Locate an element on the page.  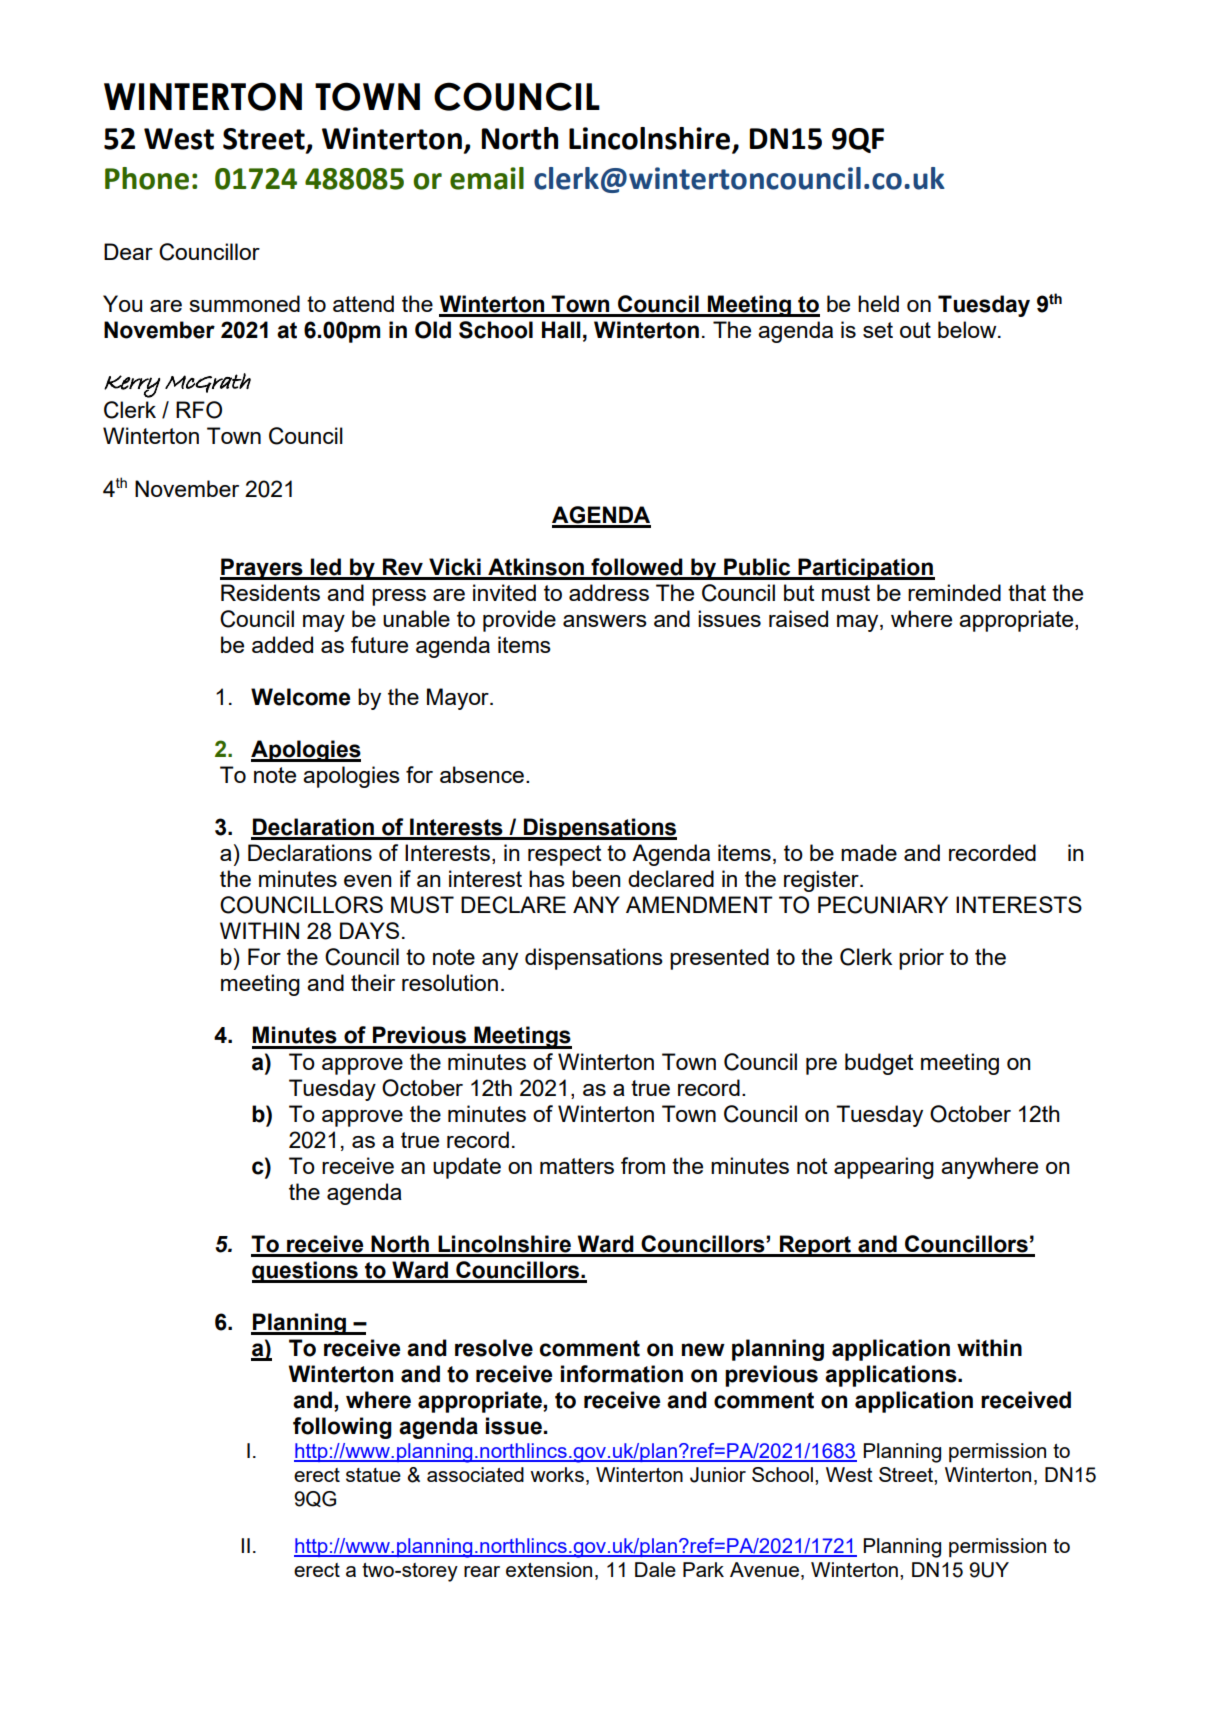
extension is located at coordinates (549, 1569).
